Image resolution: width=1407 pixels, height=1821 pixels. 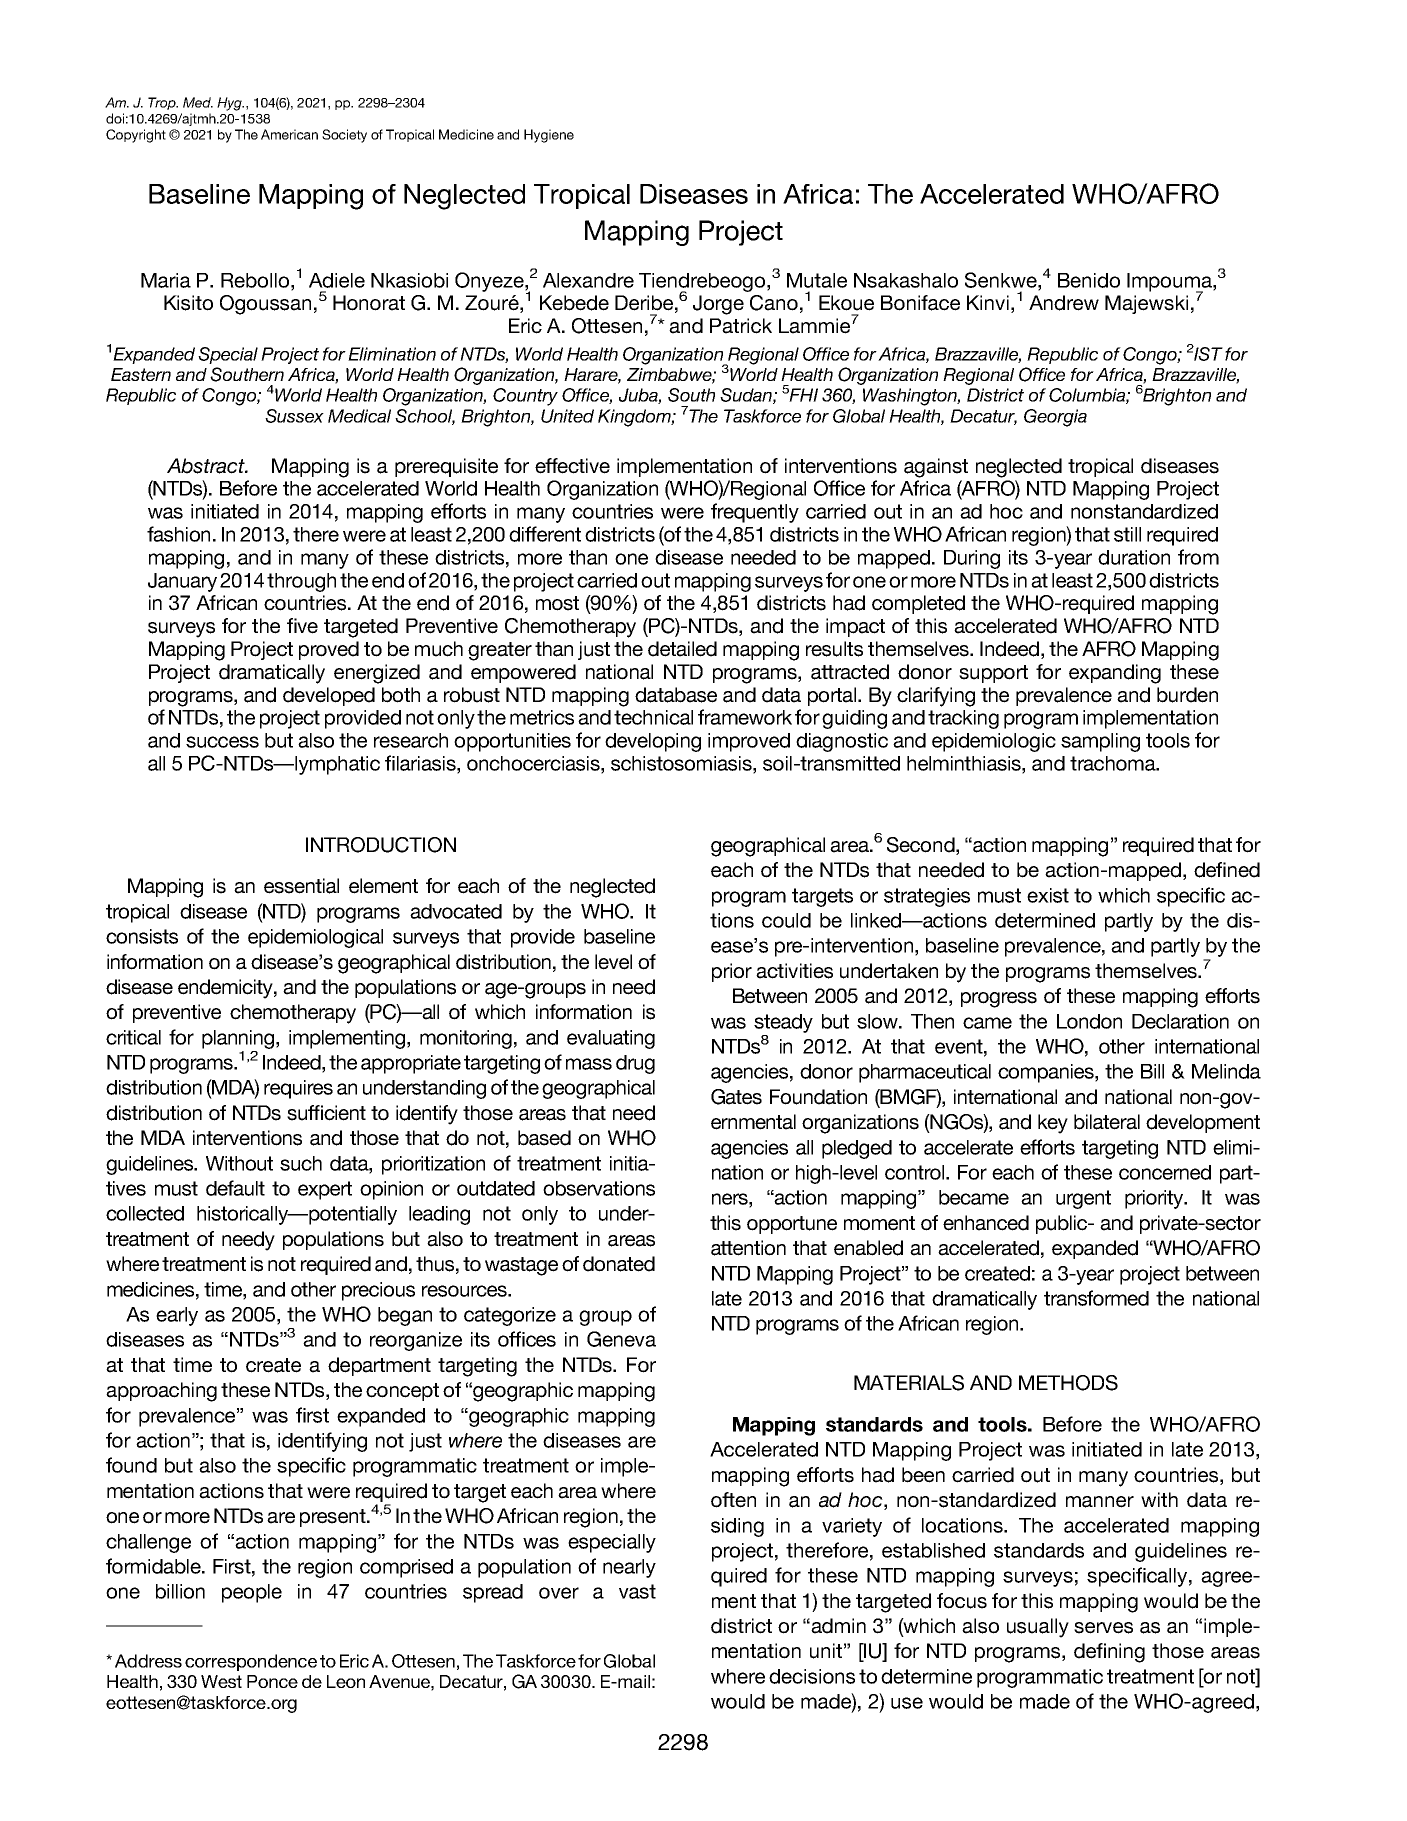 I want to click on correspondence, so click(x=251, y=1662).
